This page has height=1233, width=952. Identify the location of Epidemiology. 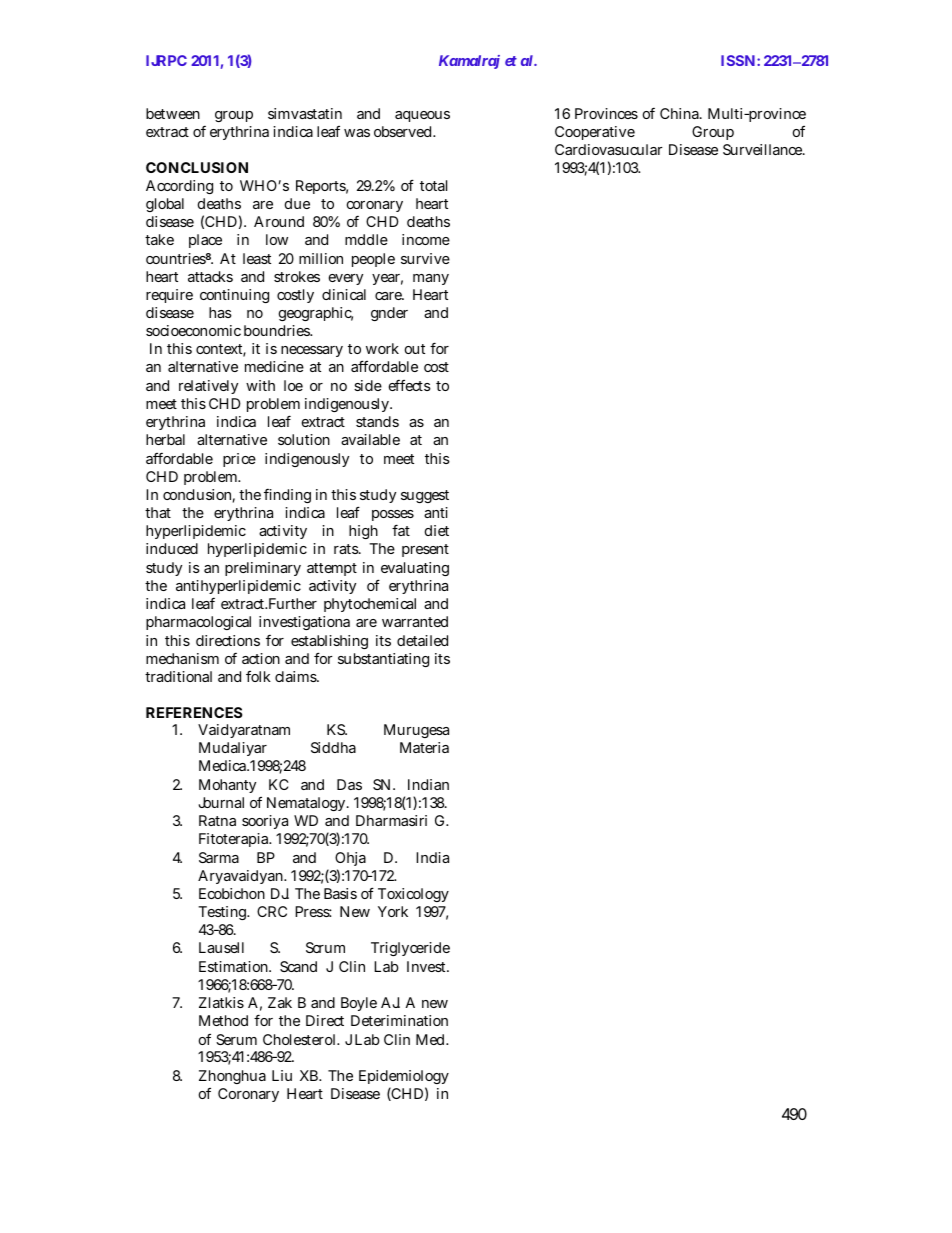
(404, 1077).
